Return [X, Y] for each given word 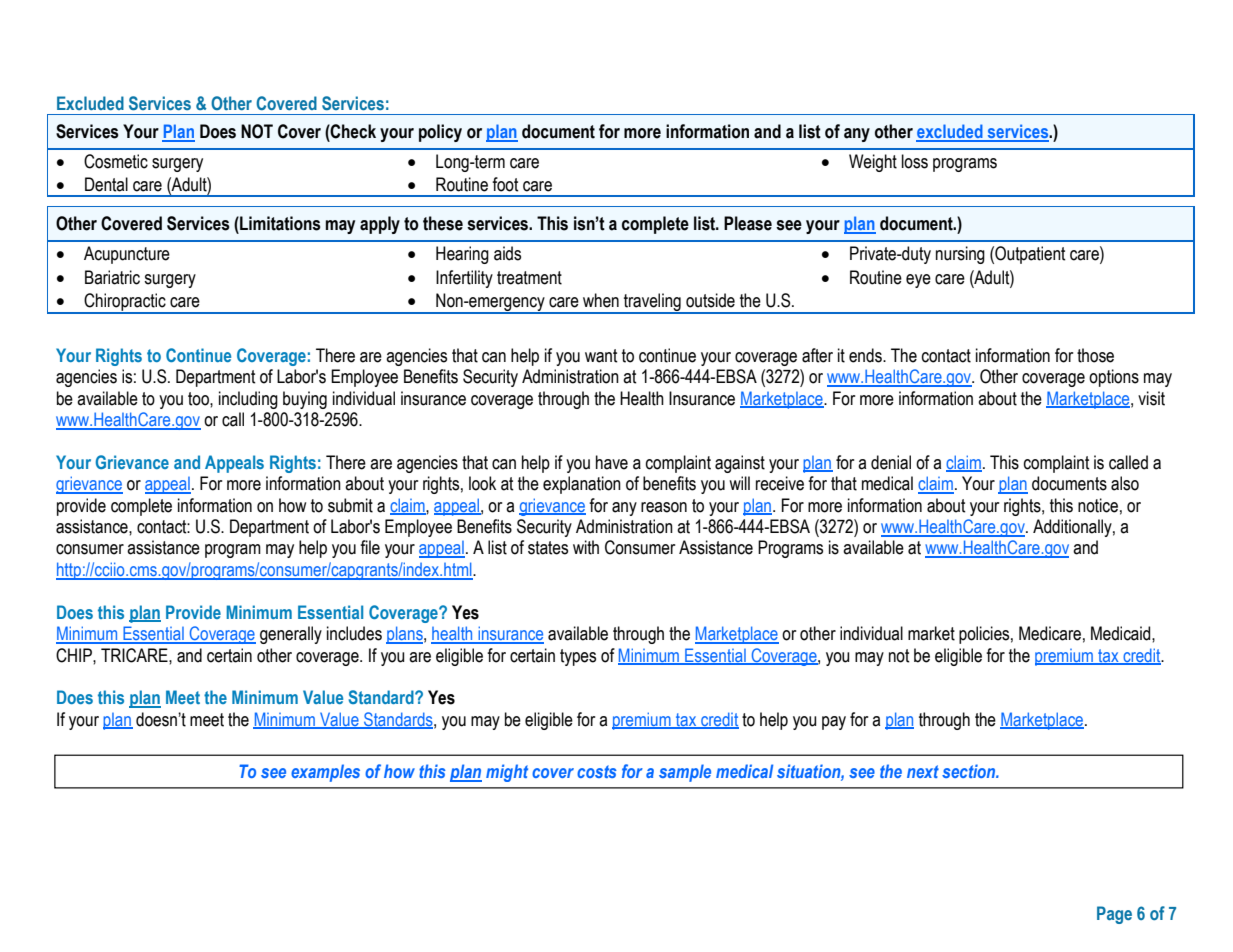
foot [505, 184]
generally [291, 635]
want [601, 356]
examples [325, 773]
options [1114, 378]
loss [915, 161]
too [199, 399]
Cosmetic [116, 161]
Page [1114, 915]
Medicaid [1122, 633]
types [578, 657]
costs [597, 771]
